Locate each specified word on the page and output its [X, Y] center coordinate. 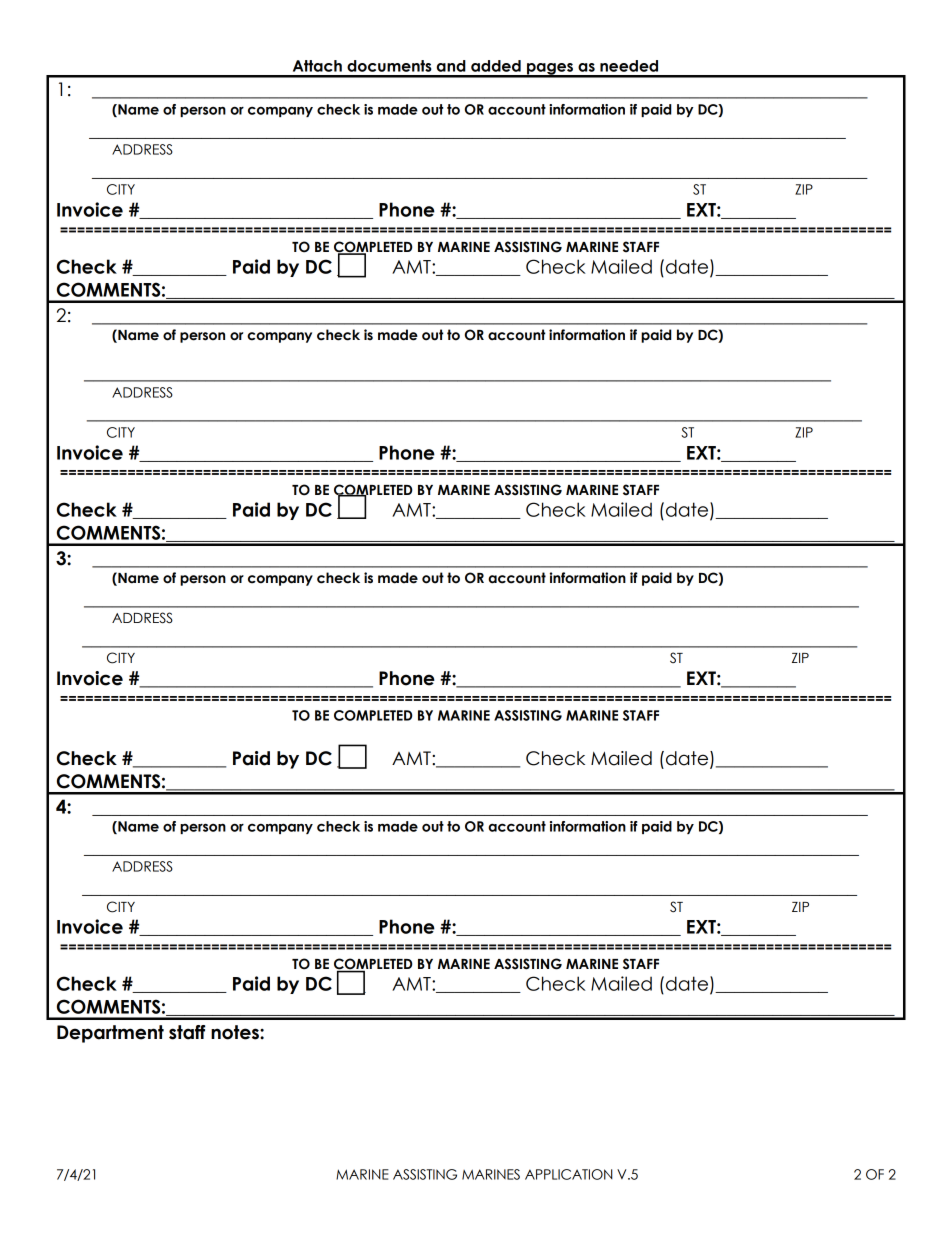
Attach [317, 66]
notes [236, 1032]
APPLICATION [569, 1174]
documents [389, 66]
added [496, 66]
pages [550, 70]
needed [629, 66]
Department [110, 1034]
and [451, 66]
